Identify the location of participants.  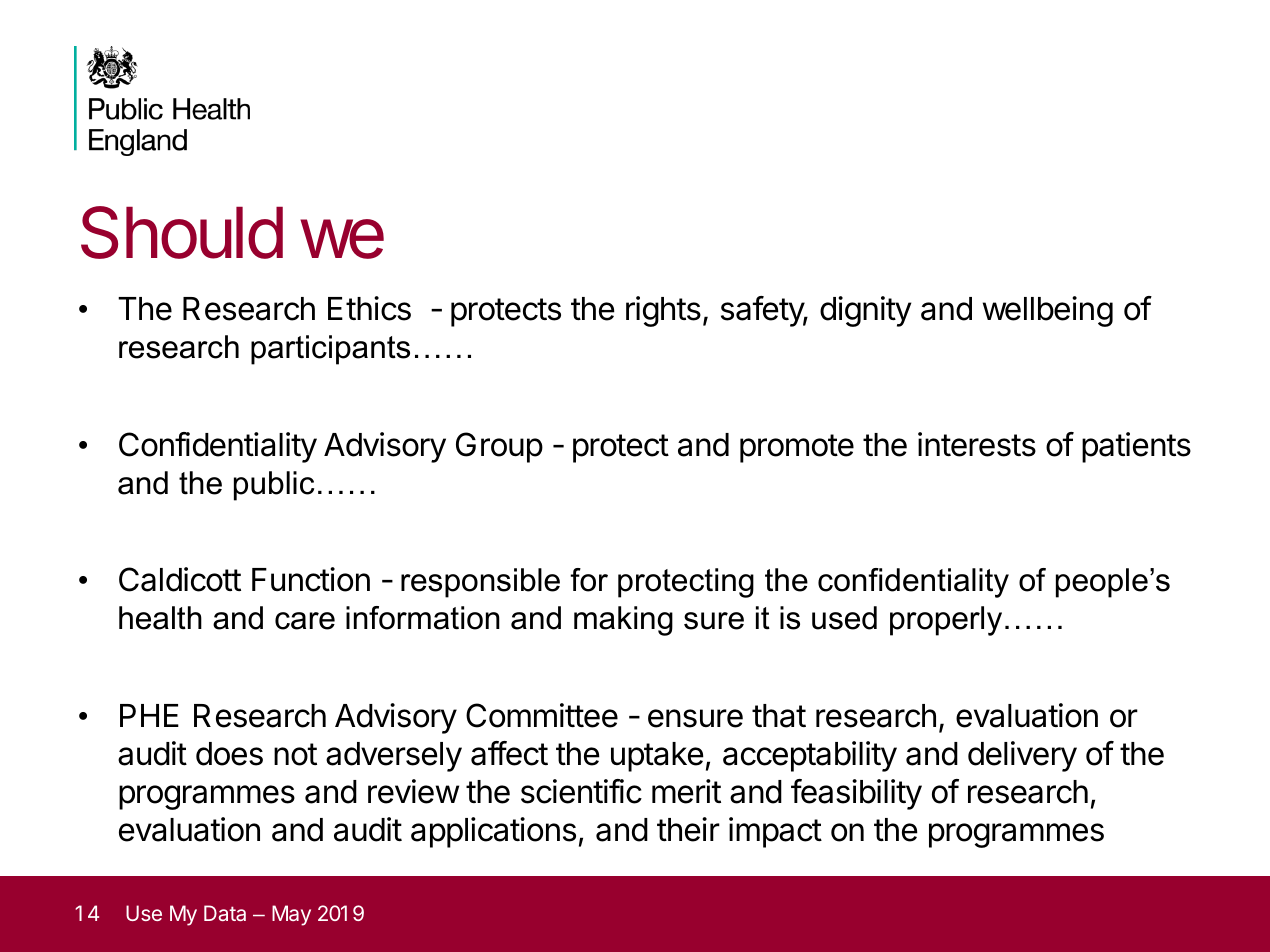
(330, 350).
